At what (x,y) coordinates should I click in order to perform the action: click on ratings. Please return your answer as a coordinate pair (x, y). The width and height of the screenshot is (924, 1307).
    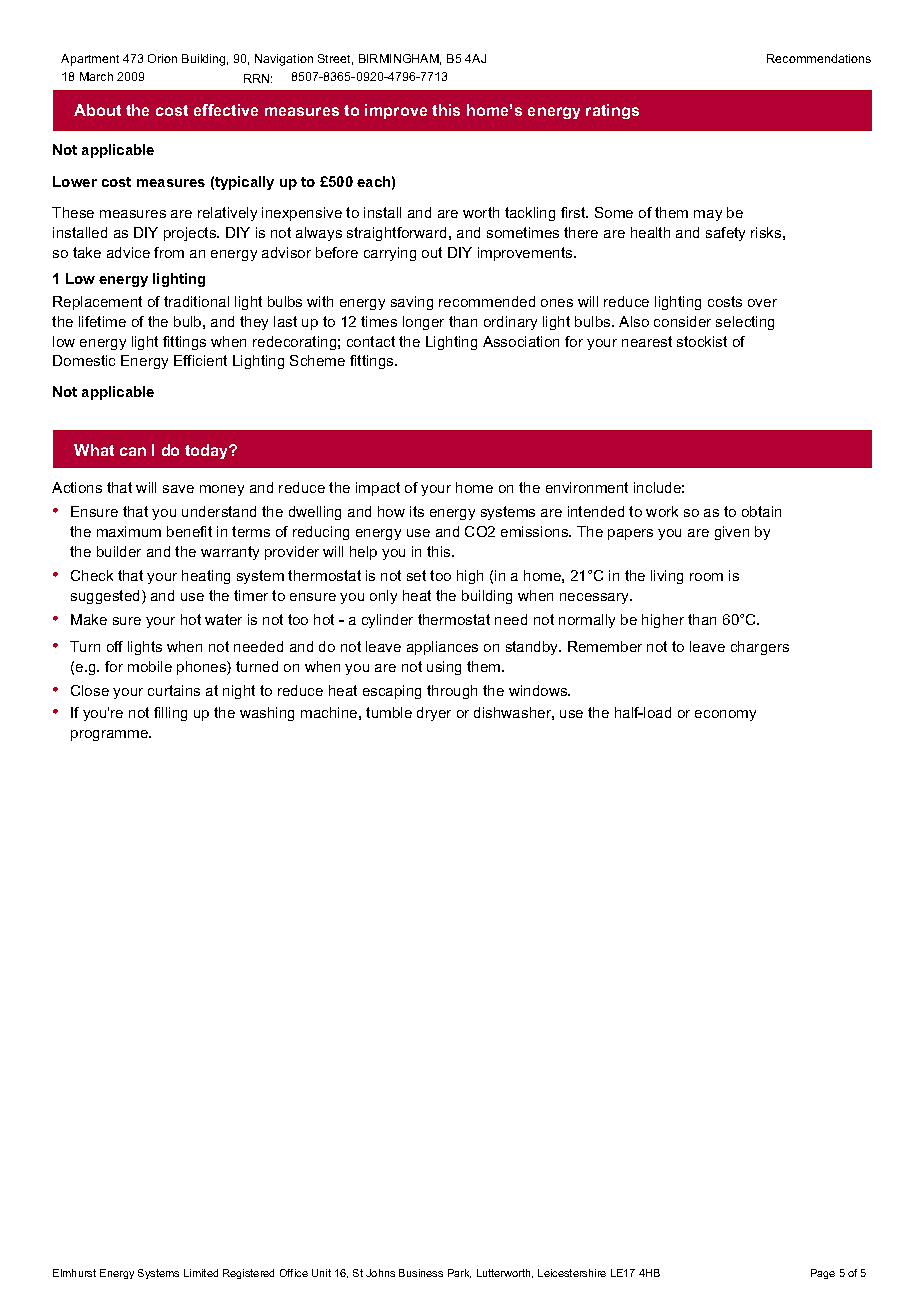
    Looking at the image, I should click on (612, 111).
